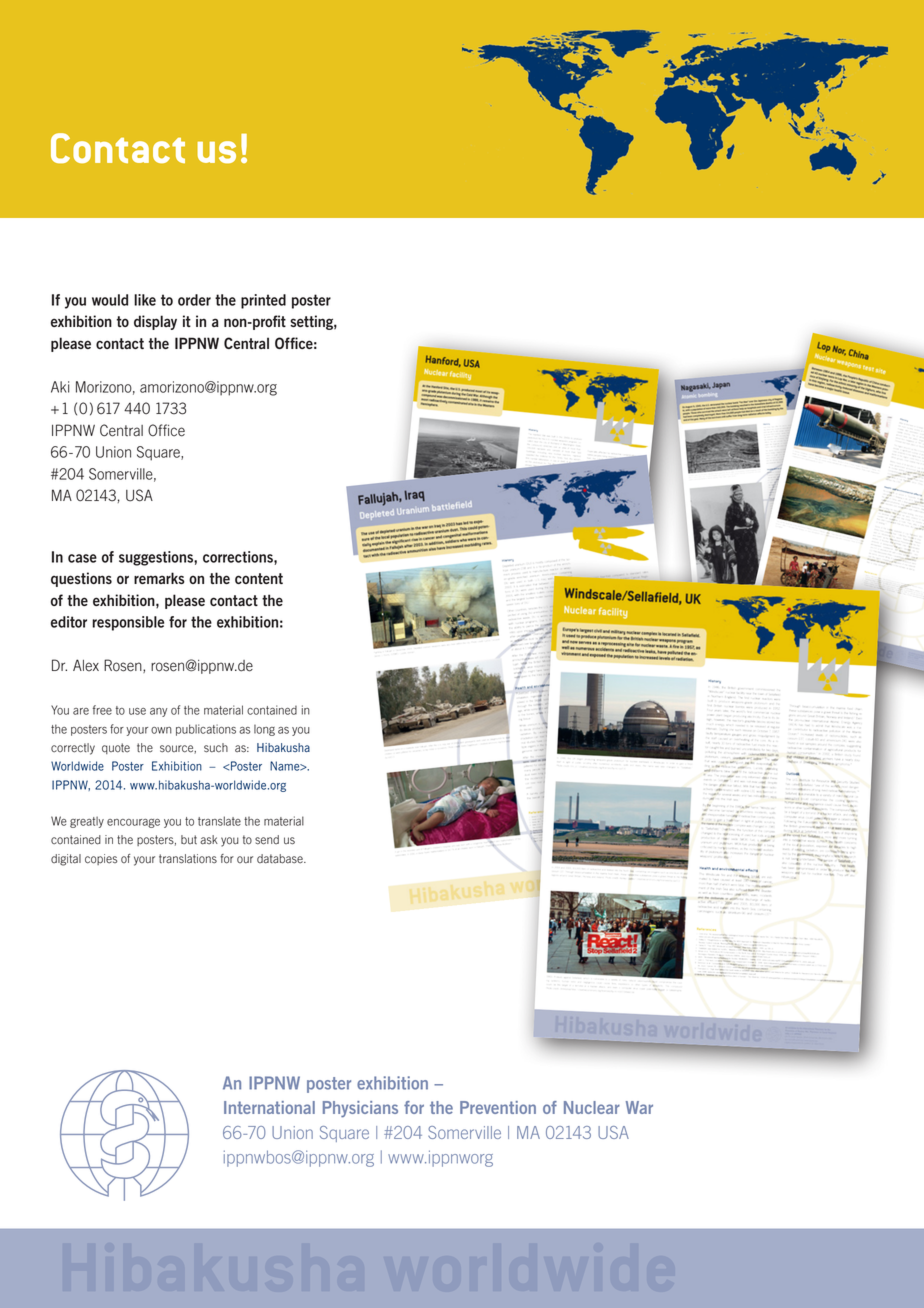 This screenshot has width=924, height=1308. I want to click on International, so click(269, 1107).
